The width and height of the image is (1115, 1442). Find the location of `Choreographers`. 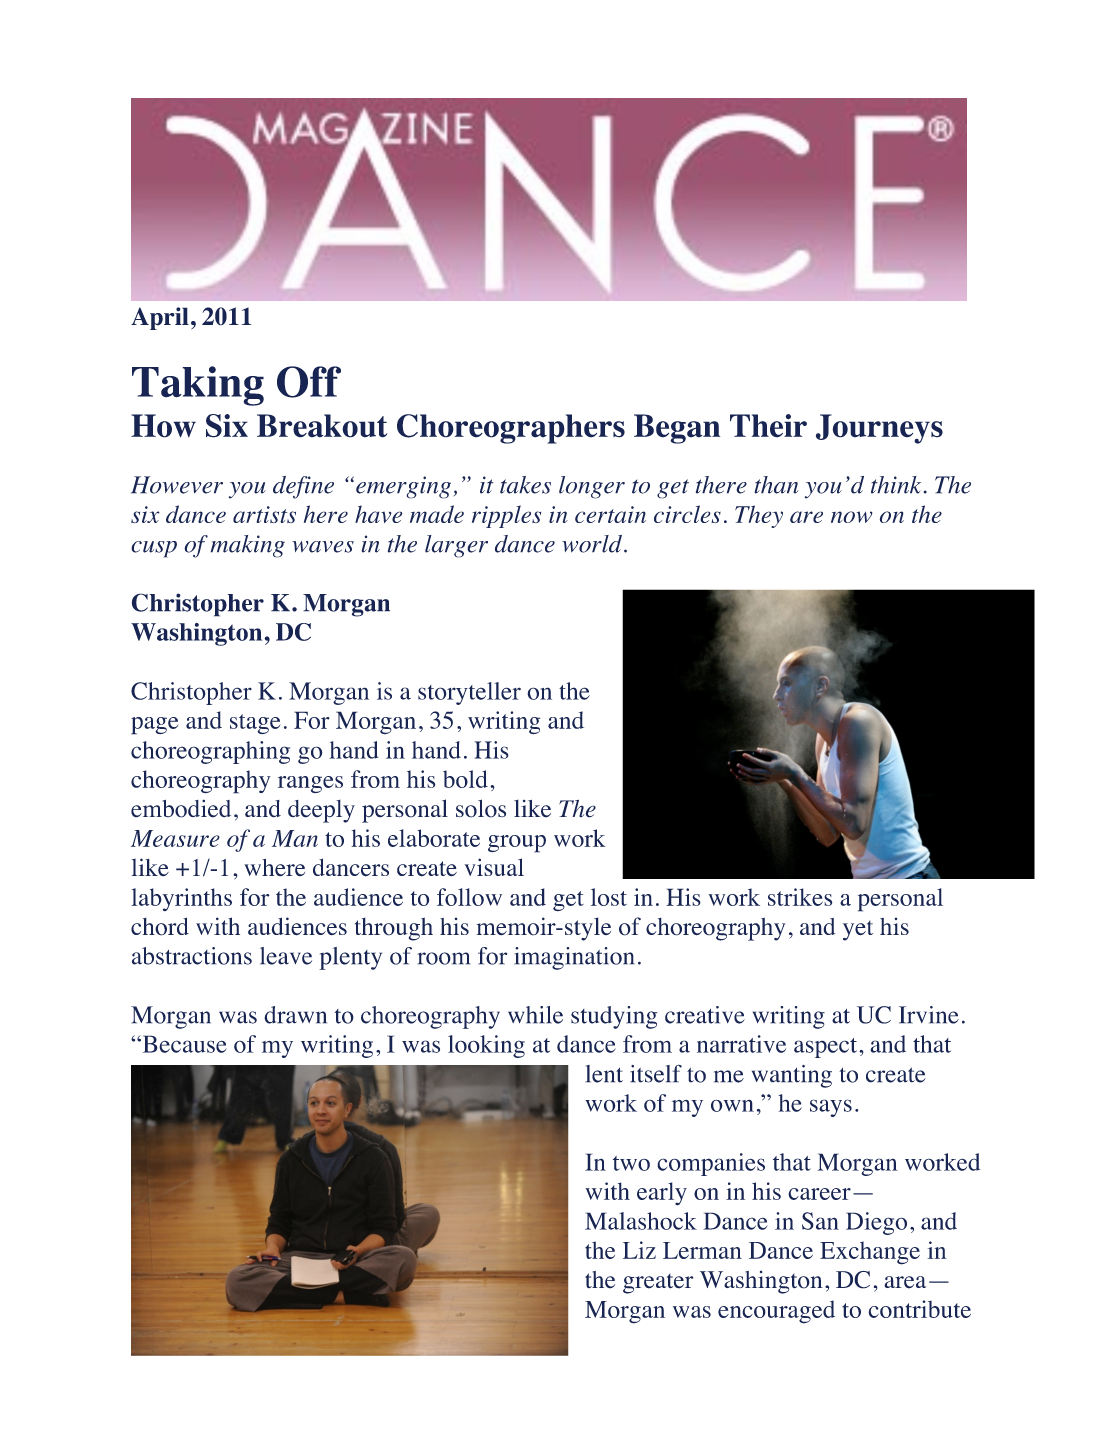

Choreographers is located at coordinates (511, 429).
